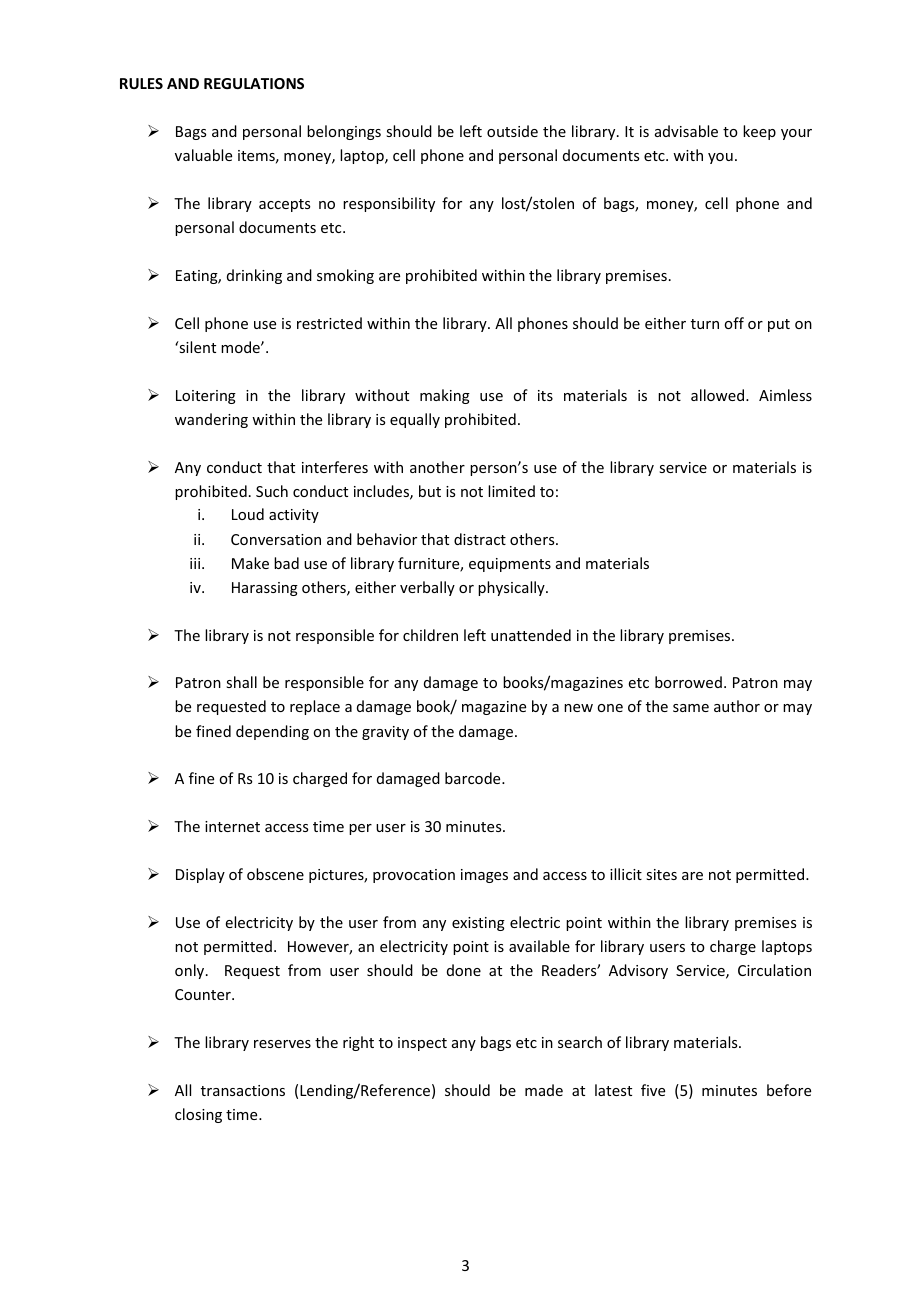 The height and width of the page is (1308, 924). What do you see at coordinates (737, 706) in the page?
I see `author` at bounding box center [737, 706].
